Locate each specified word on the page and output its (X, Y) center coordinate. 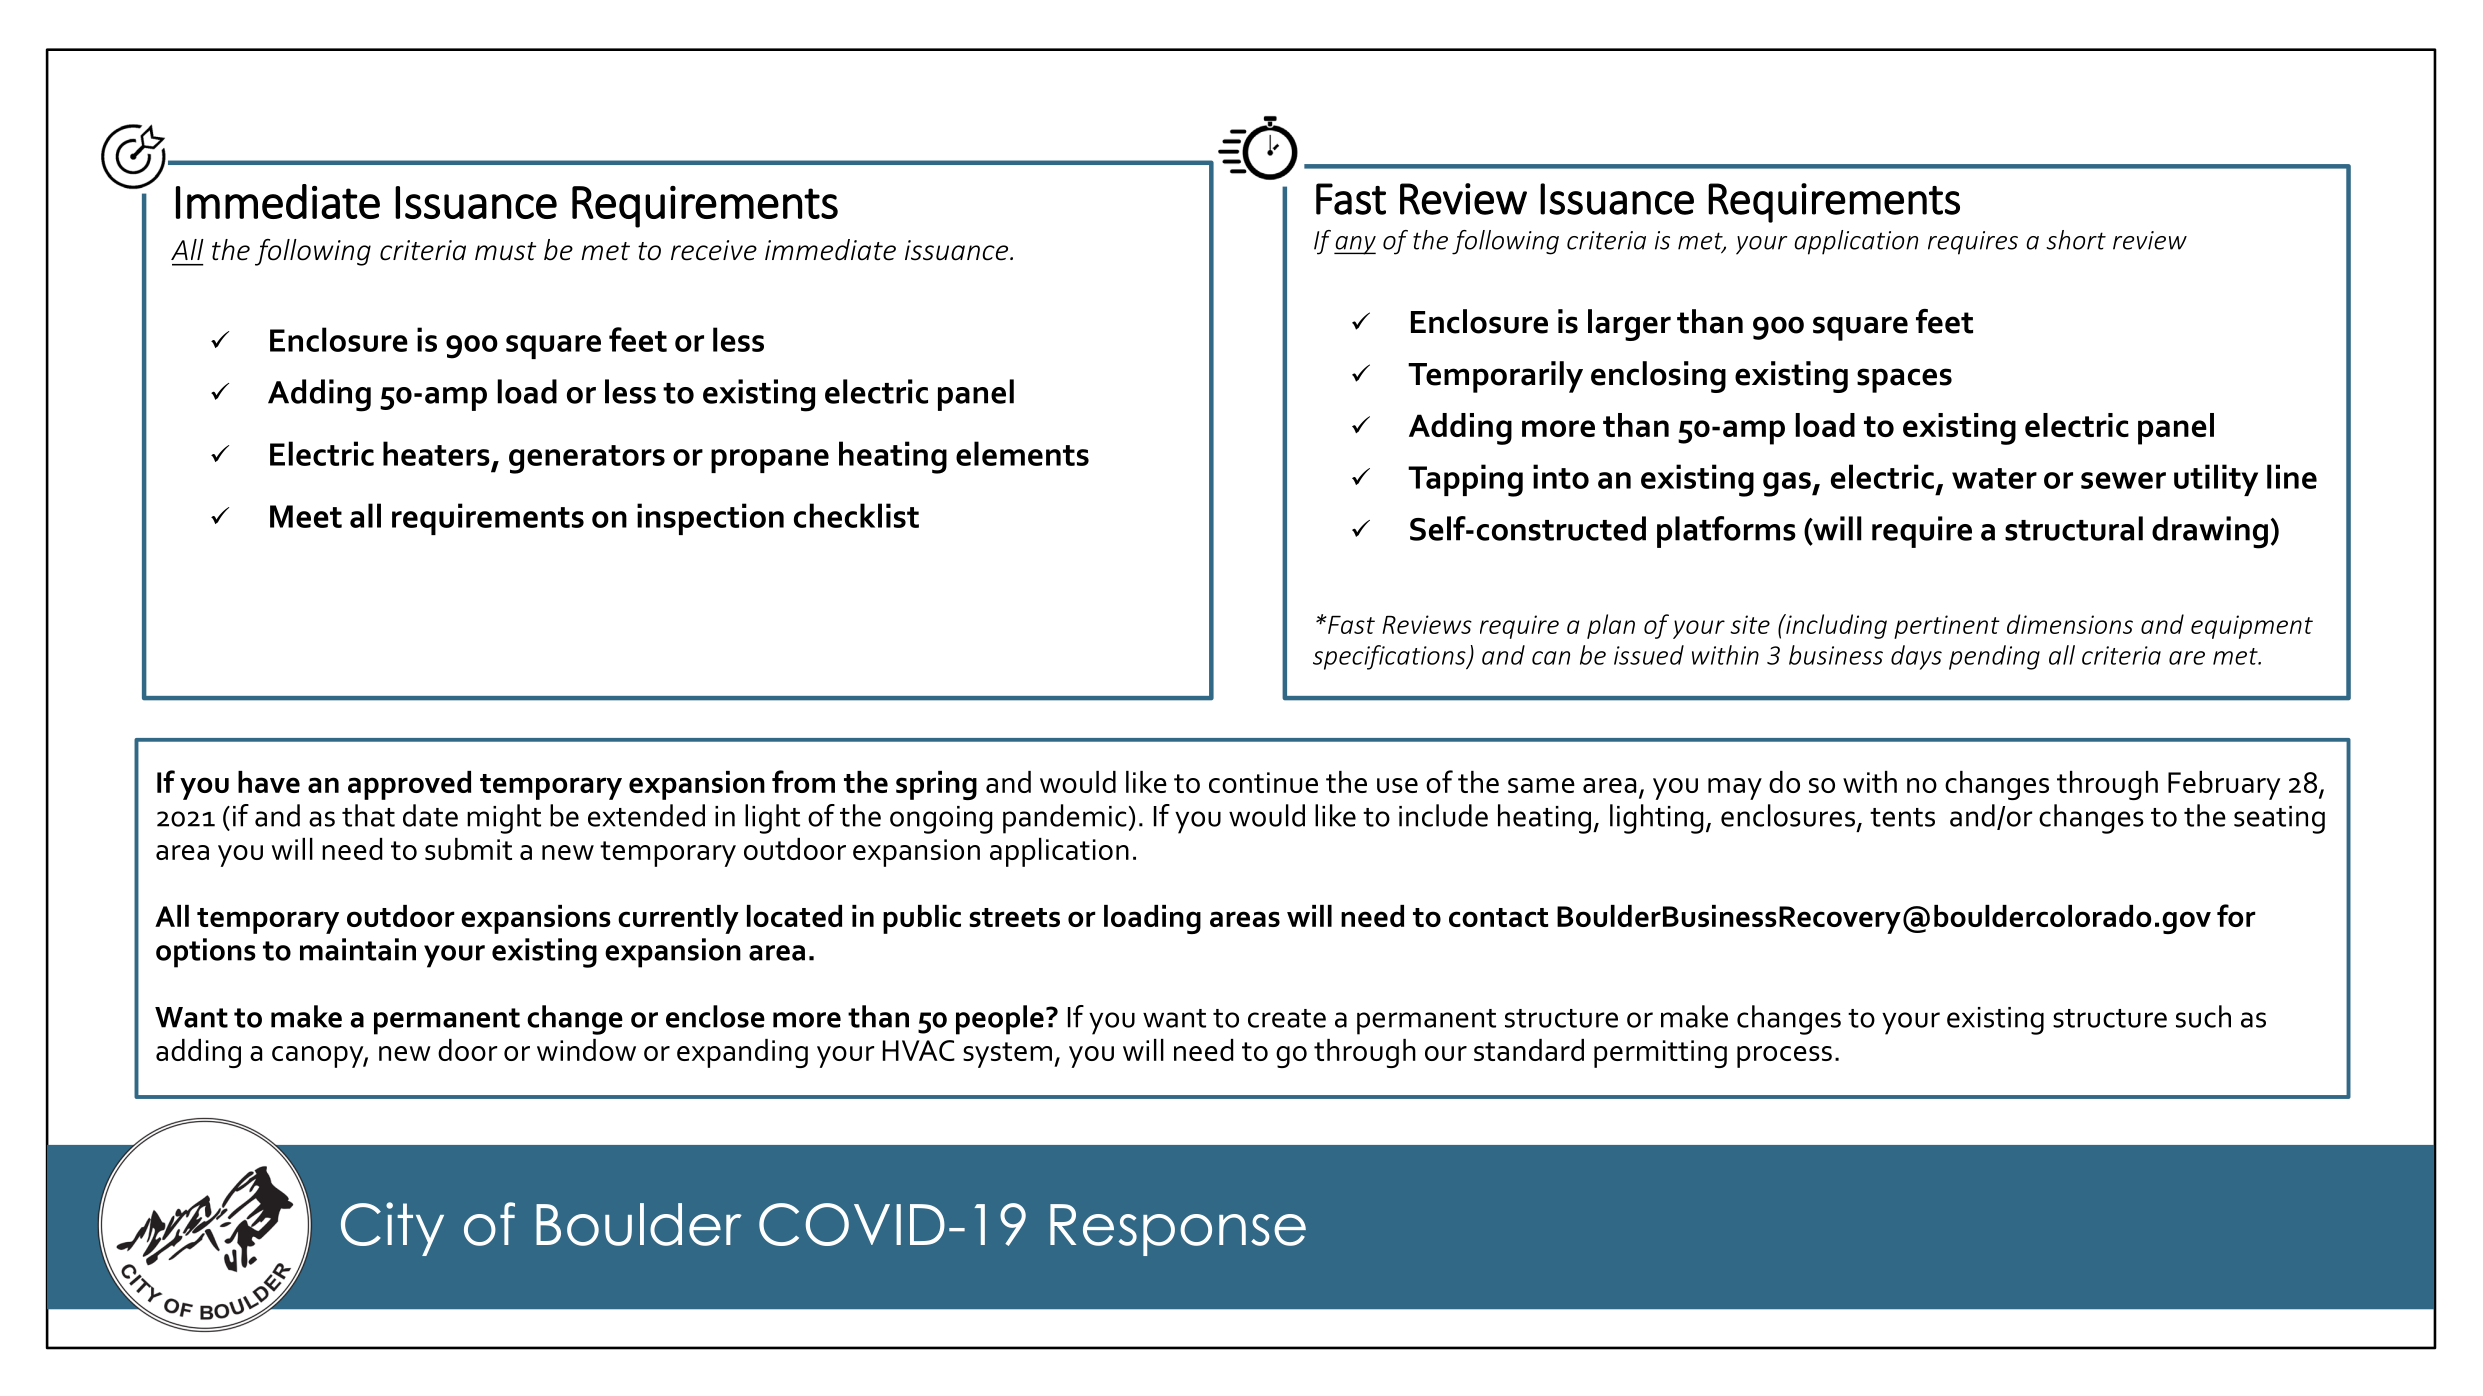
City (392, 1229)
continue (1263, 782)
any (1355, 245)
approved (409, 785)
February (2224, 785)
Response (1178, 1230)
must (505, 251)
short (2076, 240)
